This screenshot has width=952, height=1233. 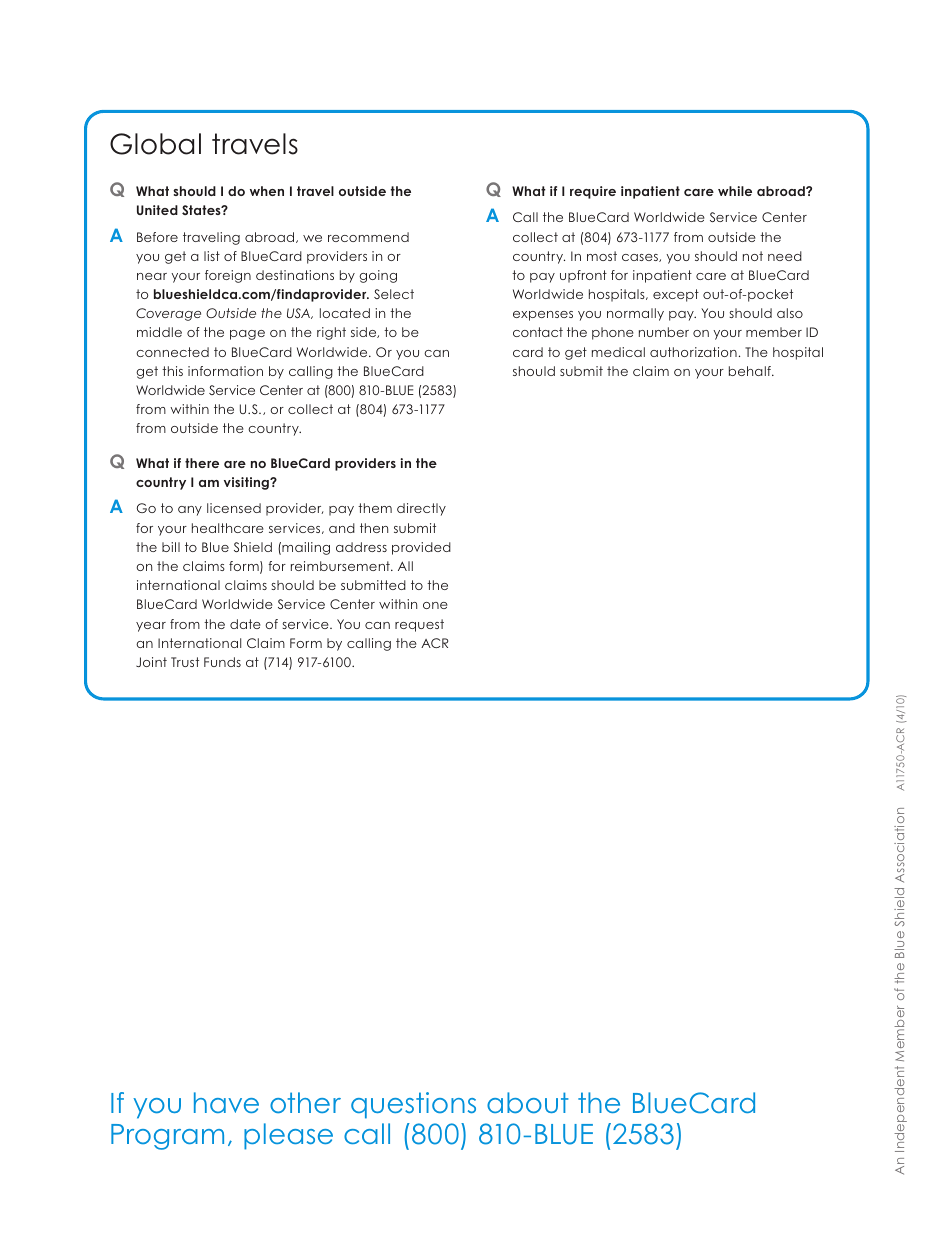 I want to click on this, so click(x=172, y=371).
